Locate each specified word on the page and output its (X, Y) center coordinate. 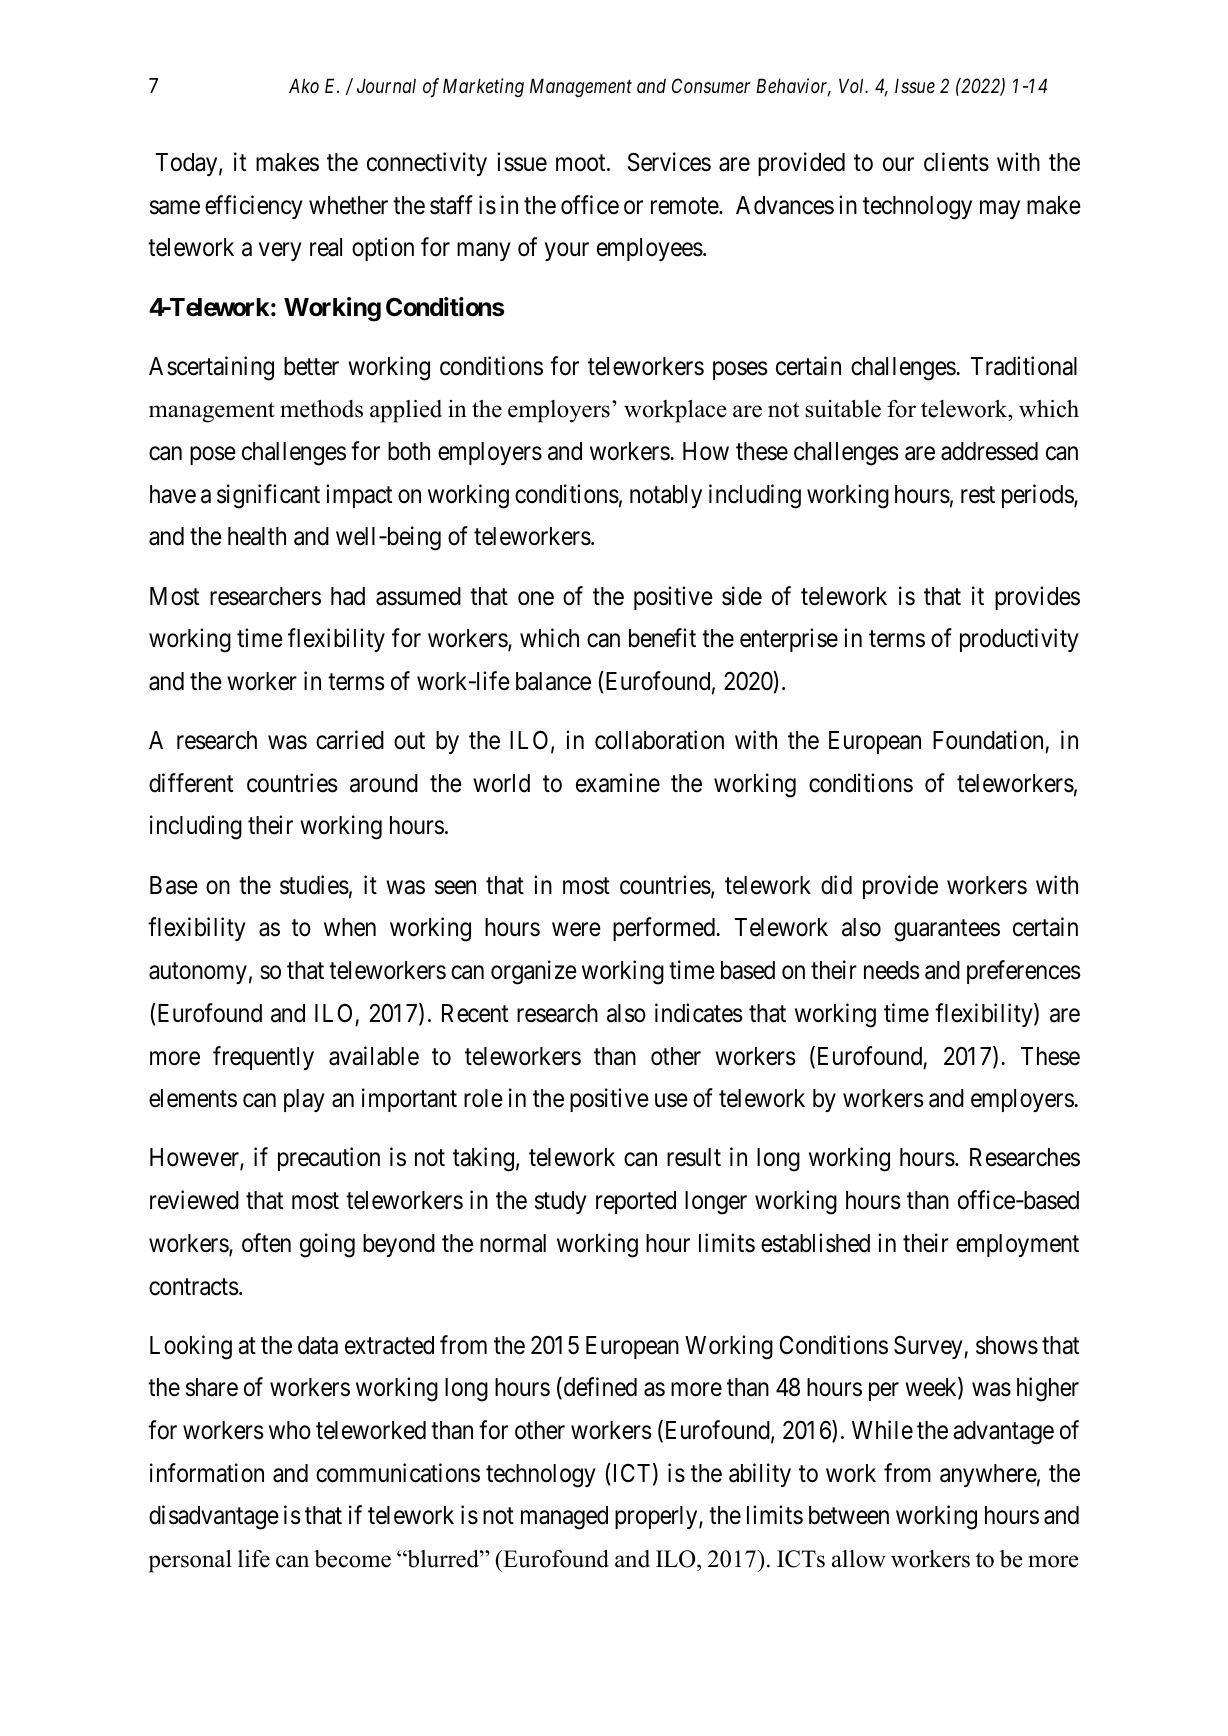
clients (956, 162)
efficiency (254, 207)
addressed (989, 451)
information (207, 1473)
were (576, 930)
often (266, 1243)
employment (1017, 1245)
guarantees (947, 931)
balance (553, 681)
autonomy (198, 973)
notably (666, 496)
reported (636, 1202)
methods (321, 409)
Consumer (711, 85)
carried (350, 740)
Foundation (988, 740)
